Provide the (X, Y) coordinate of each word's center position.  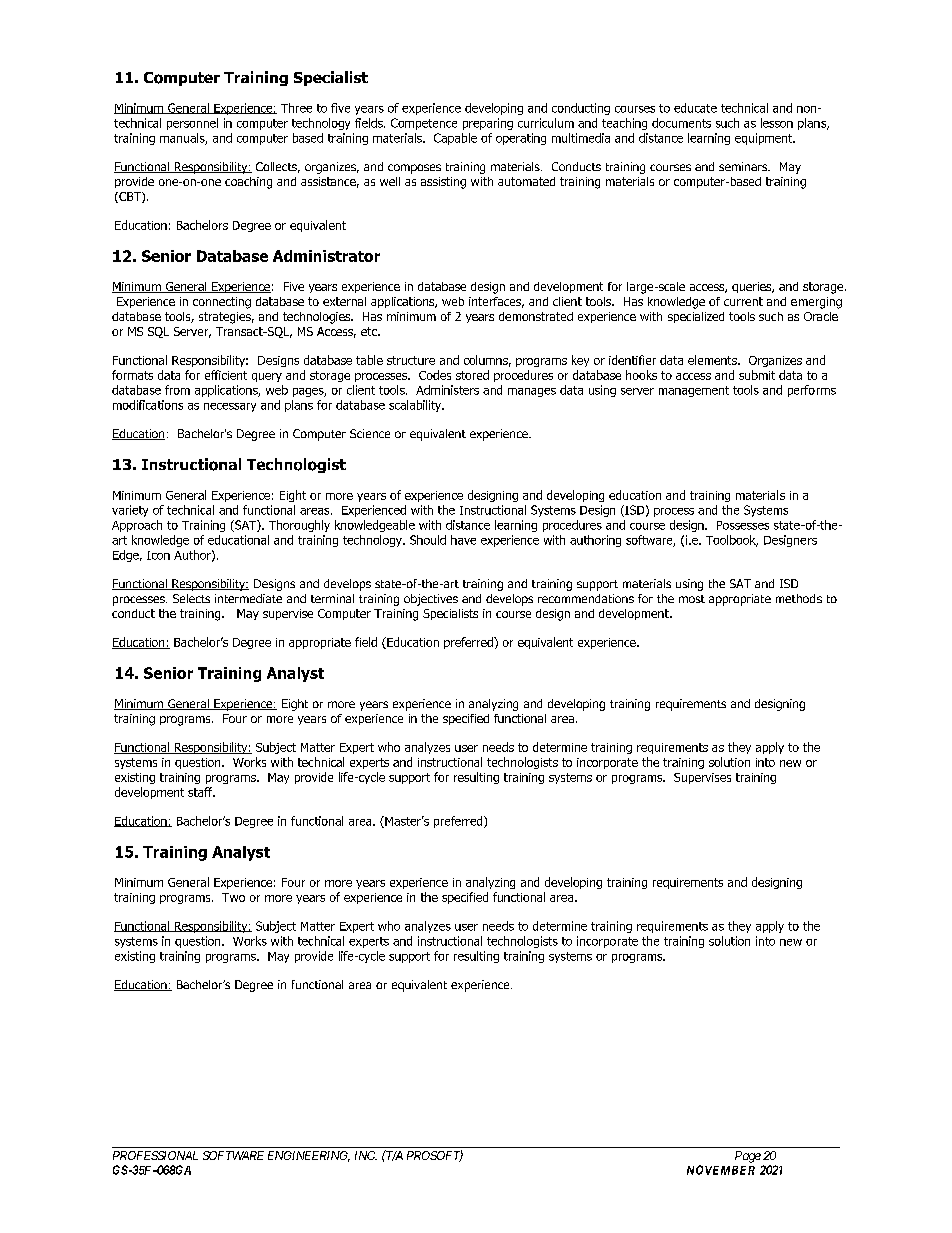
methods (799, 598)
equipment (765, 139)
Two (233, 897)
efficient (226, 375)
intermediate (248, 598)
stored (472, 375)
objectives (431, 600)
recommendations (586, 598)
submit (757, 375)
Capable (455, 139)
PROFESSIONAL (155, 1155)
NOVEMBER (721, 1170)
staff (201, 792)
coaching (248, 183)
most (692, 599)
